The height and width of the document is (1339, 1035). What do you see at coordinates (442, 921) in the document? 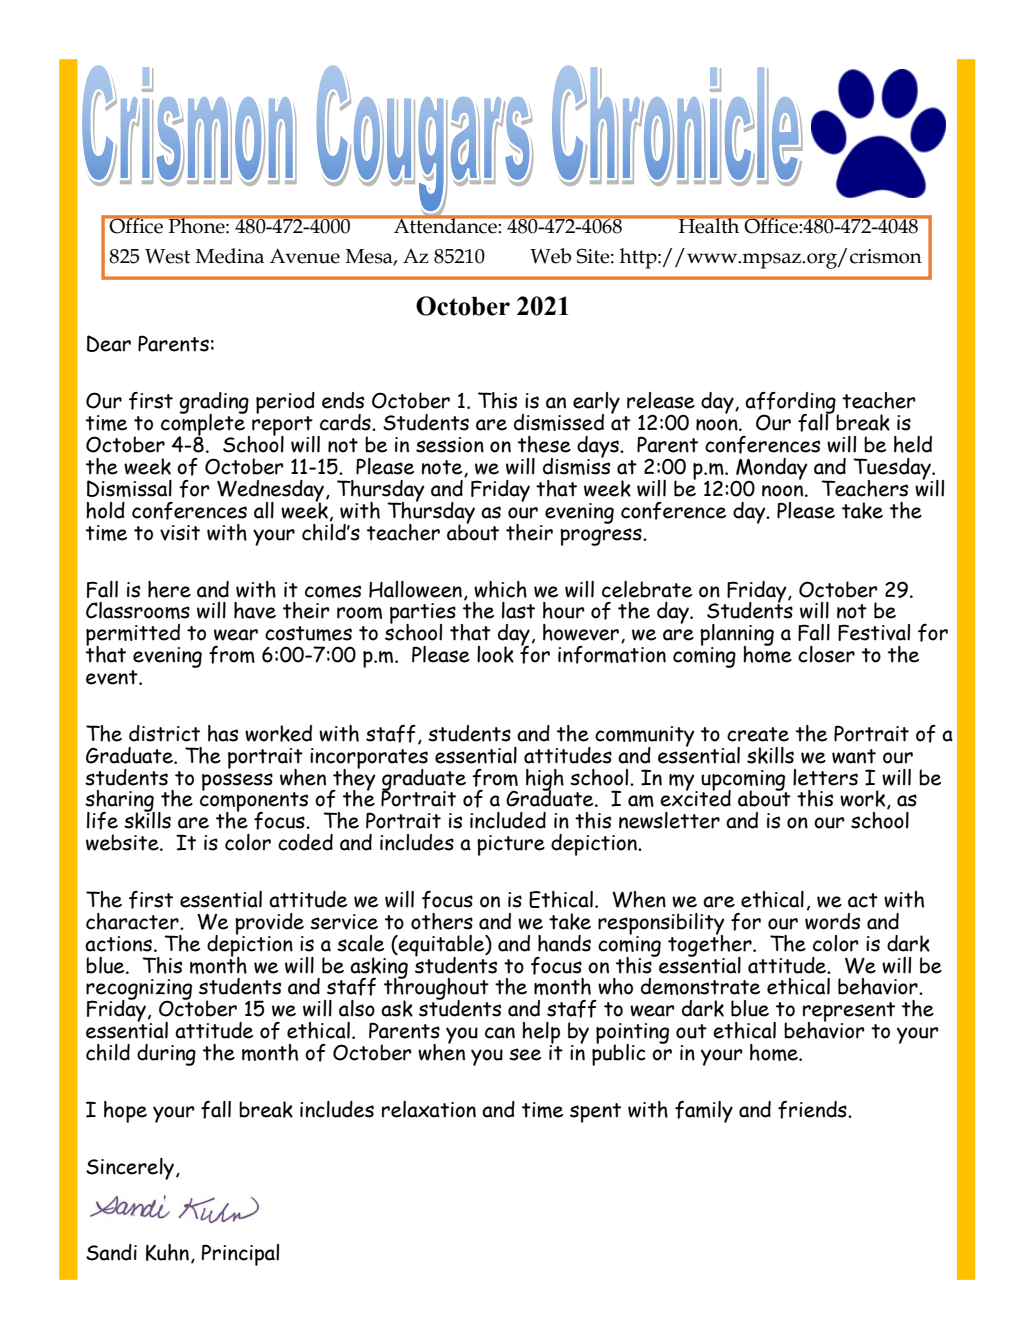
I see `others` at bounding box center [442, 921].
